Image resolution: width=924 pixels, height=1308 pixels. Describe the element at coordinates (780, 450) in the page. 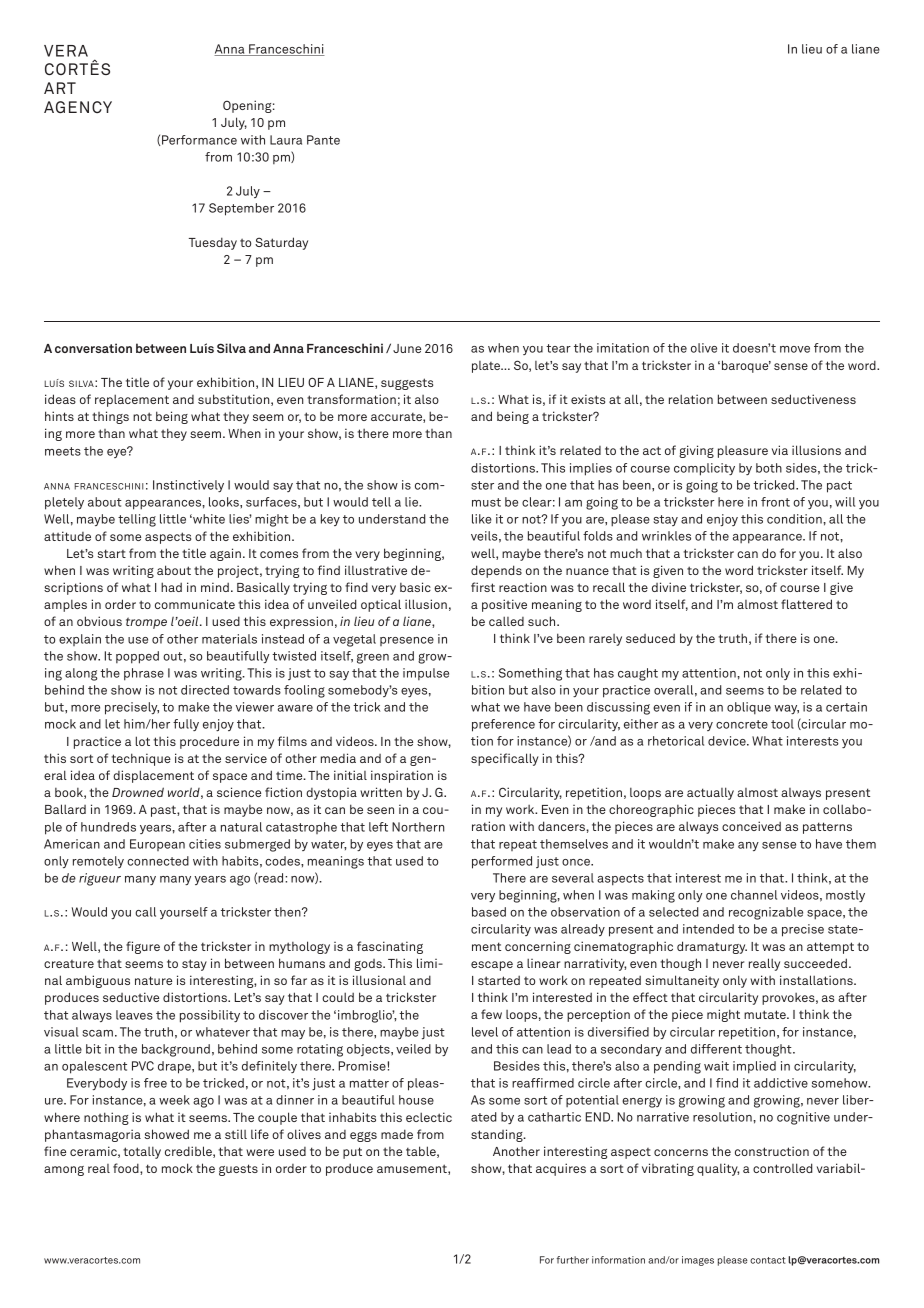

I see `via` at that location.
